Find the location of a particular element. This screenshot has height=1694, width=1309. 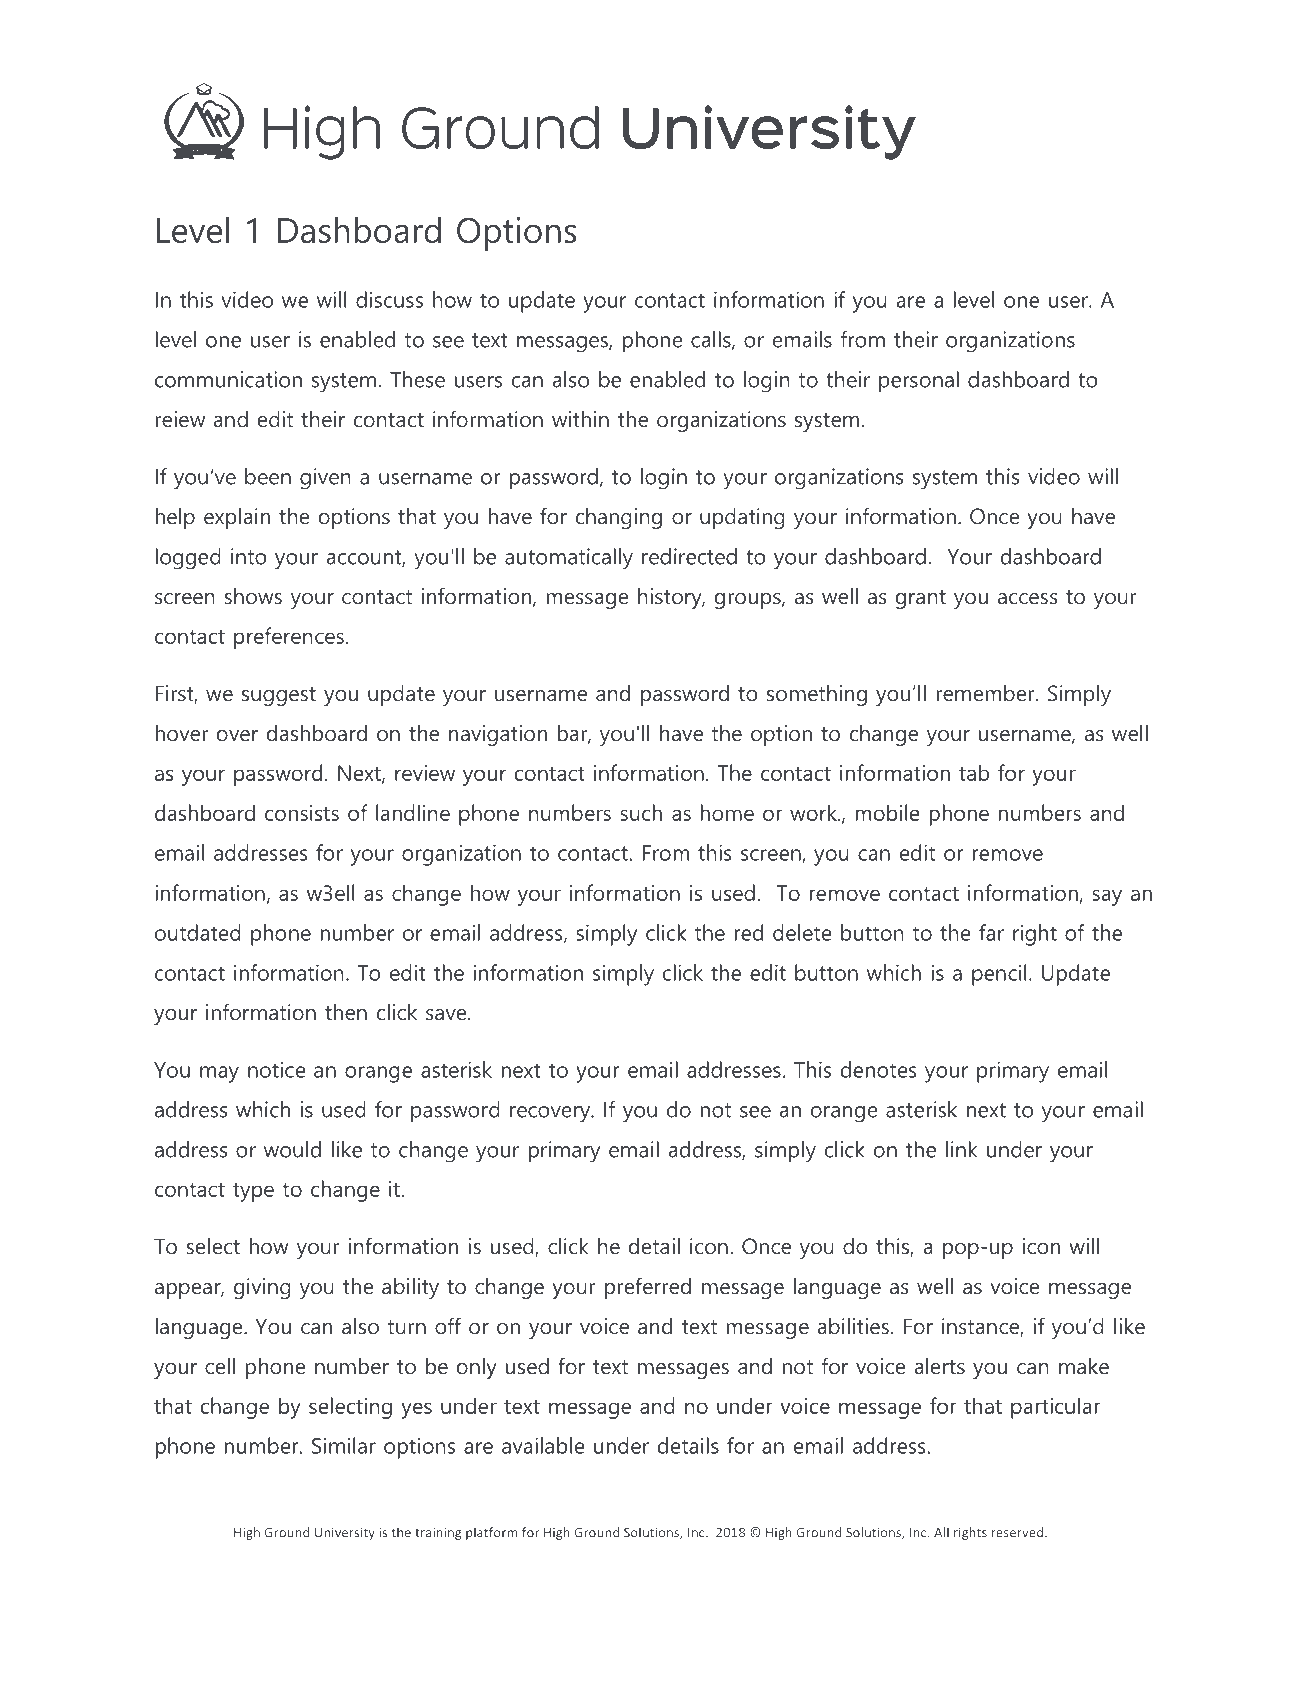

available is located at coordinates (543, 1445).
